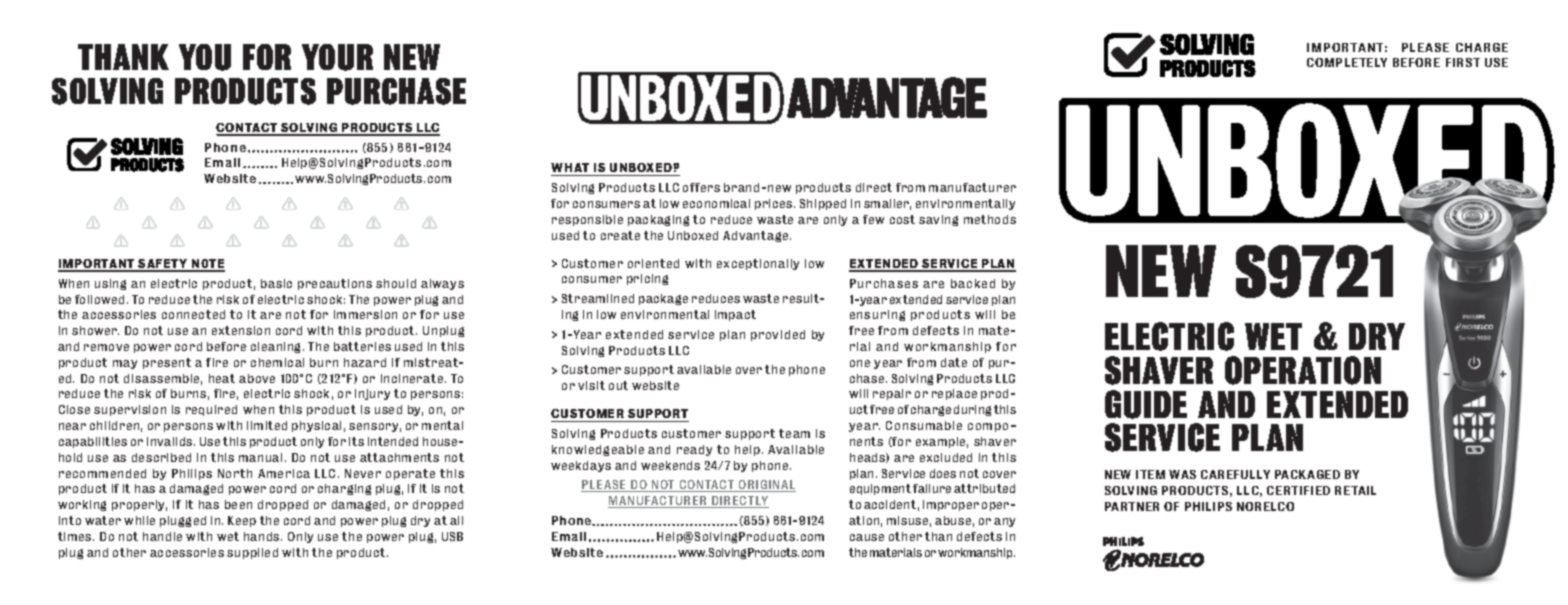 This screenshot has height=605, width=1568. I want to click on COMPLETELY, so click(1347, 62).
